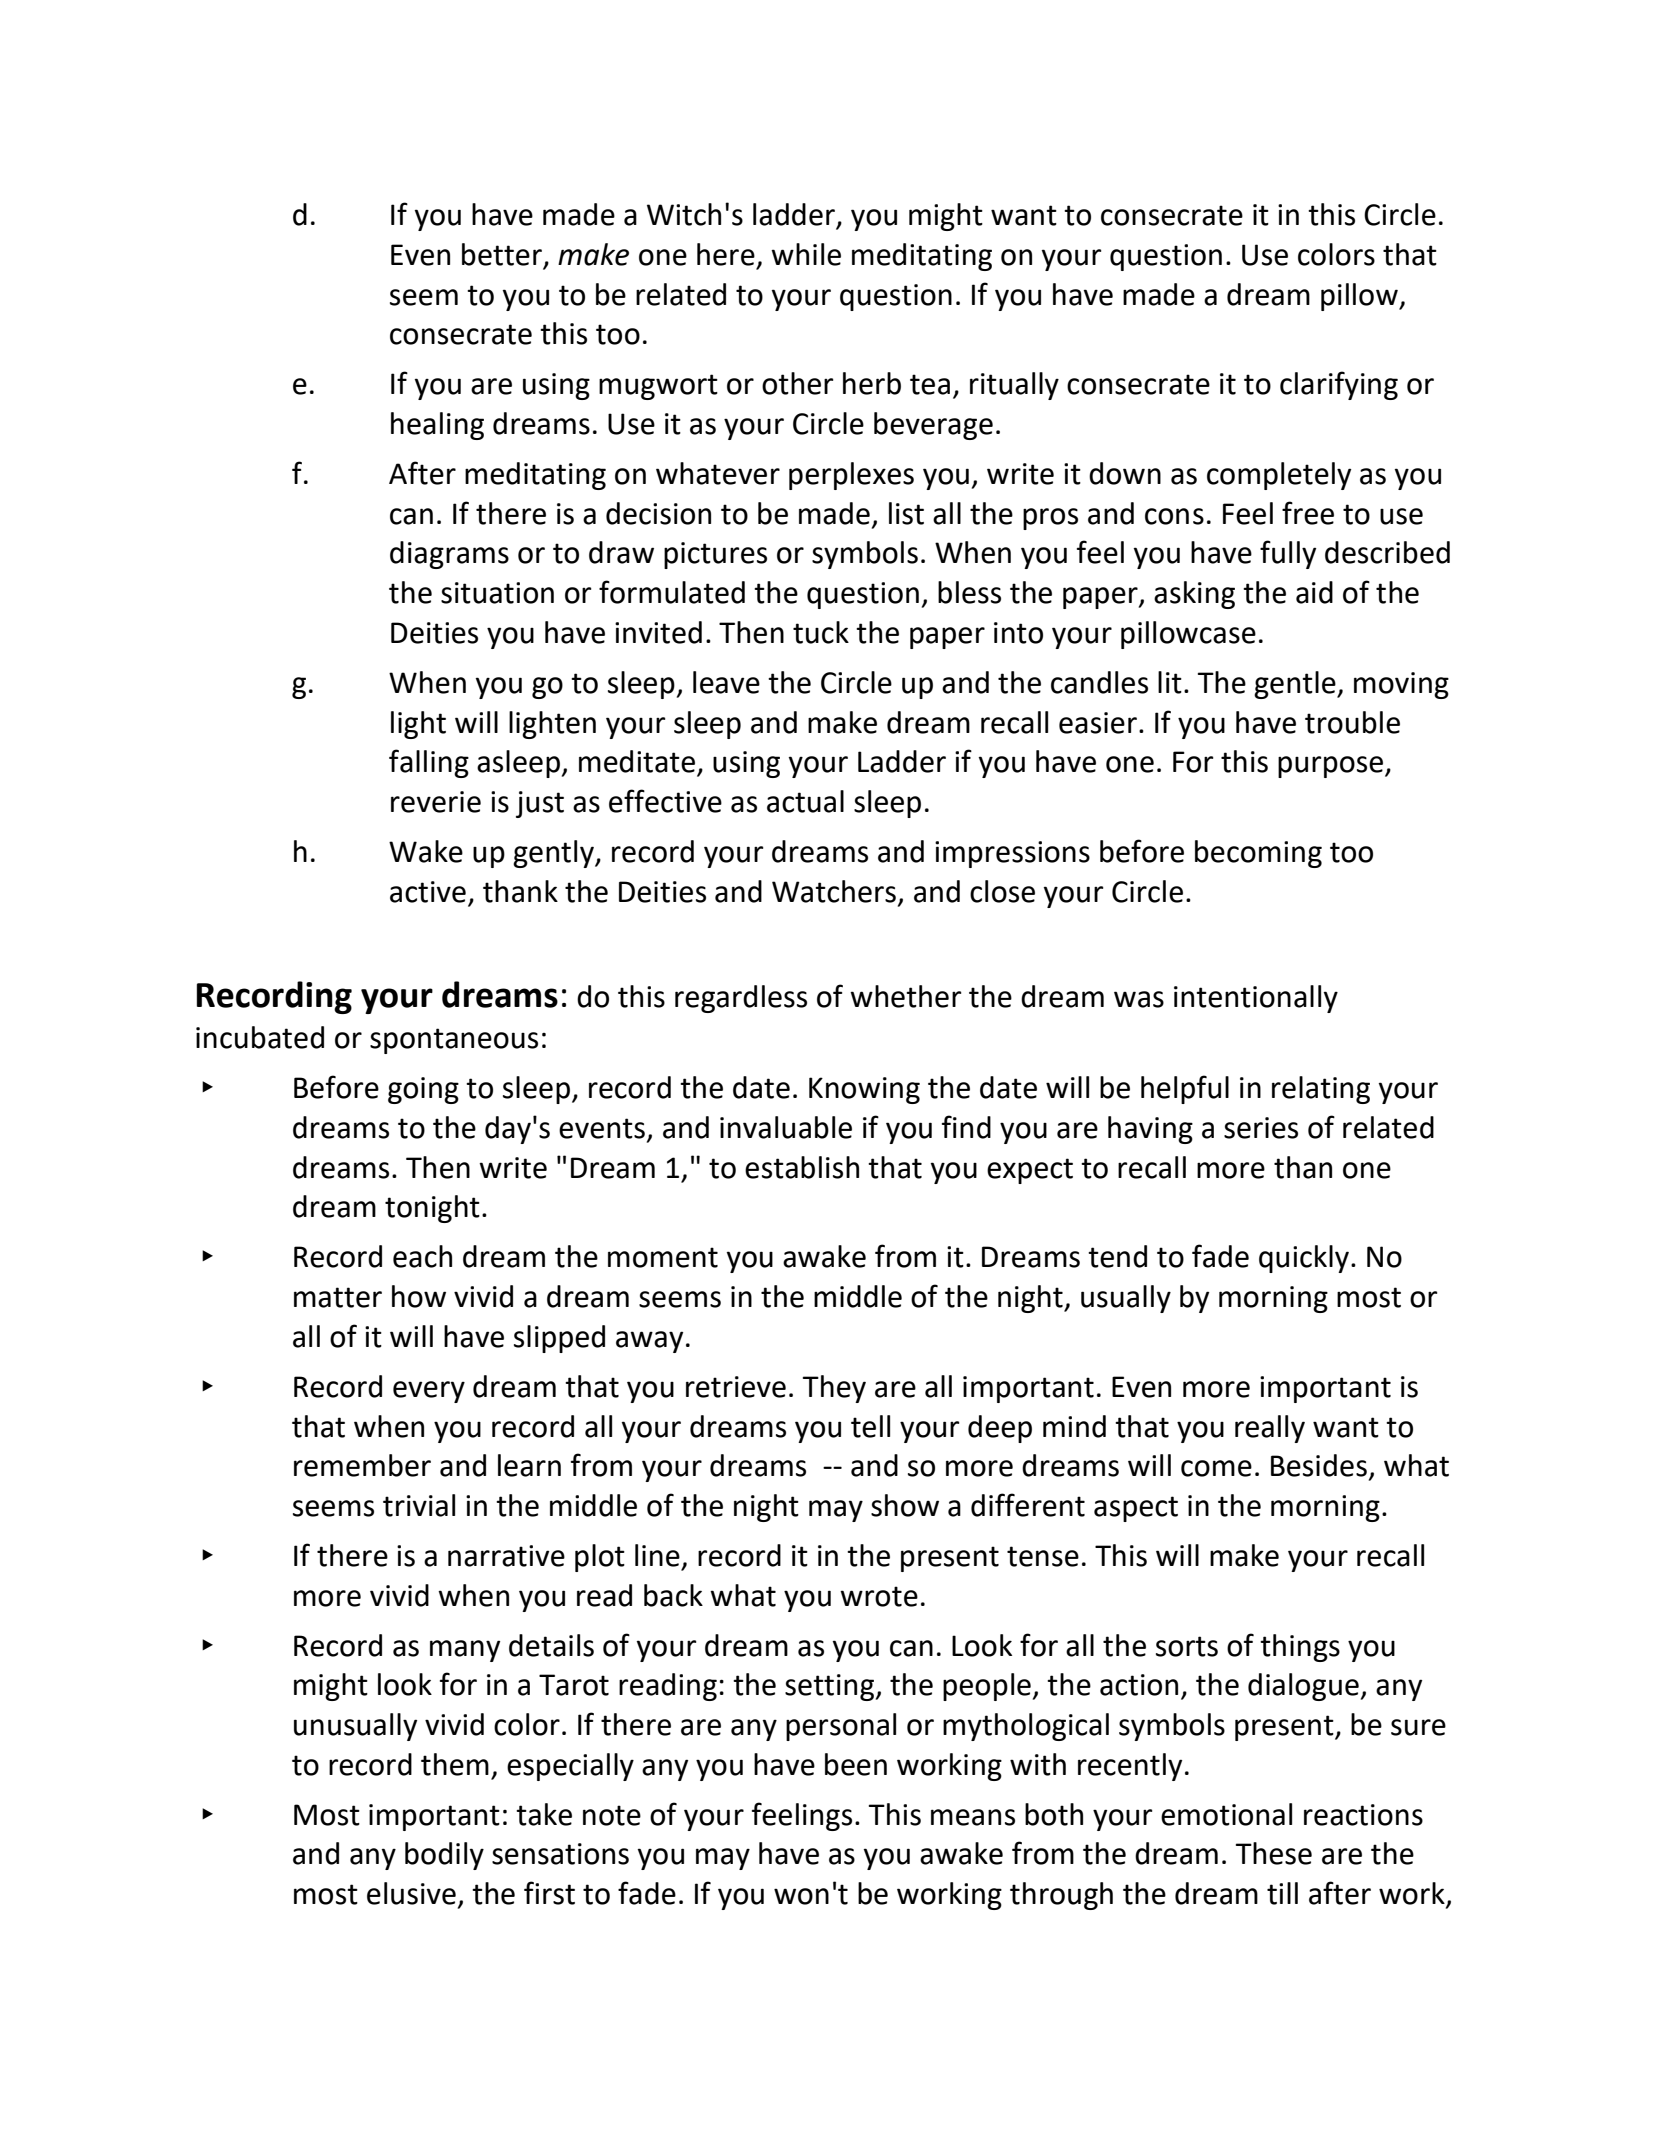  Describe the element at coordinates (436, 802) in the page. I see `reverie` at that location.
